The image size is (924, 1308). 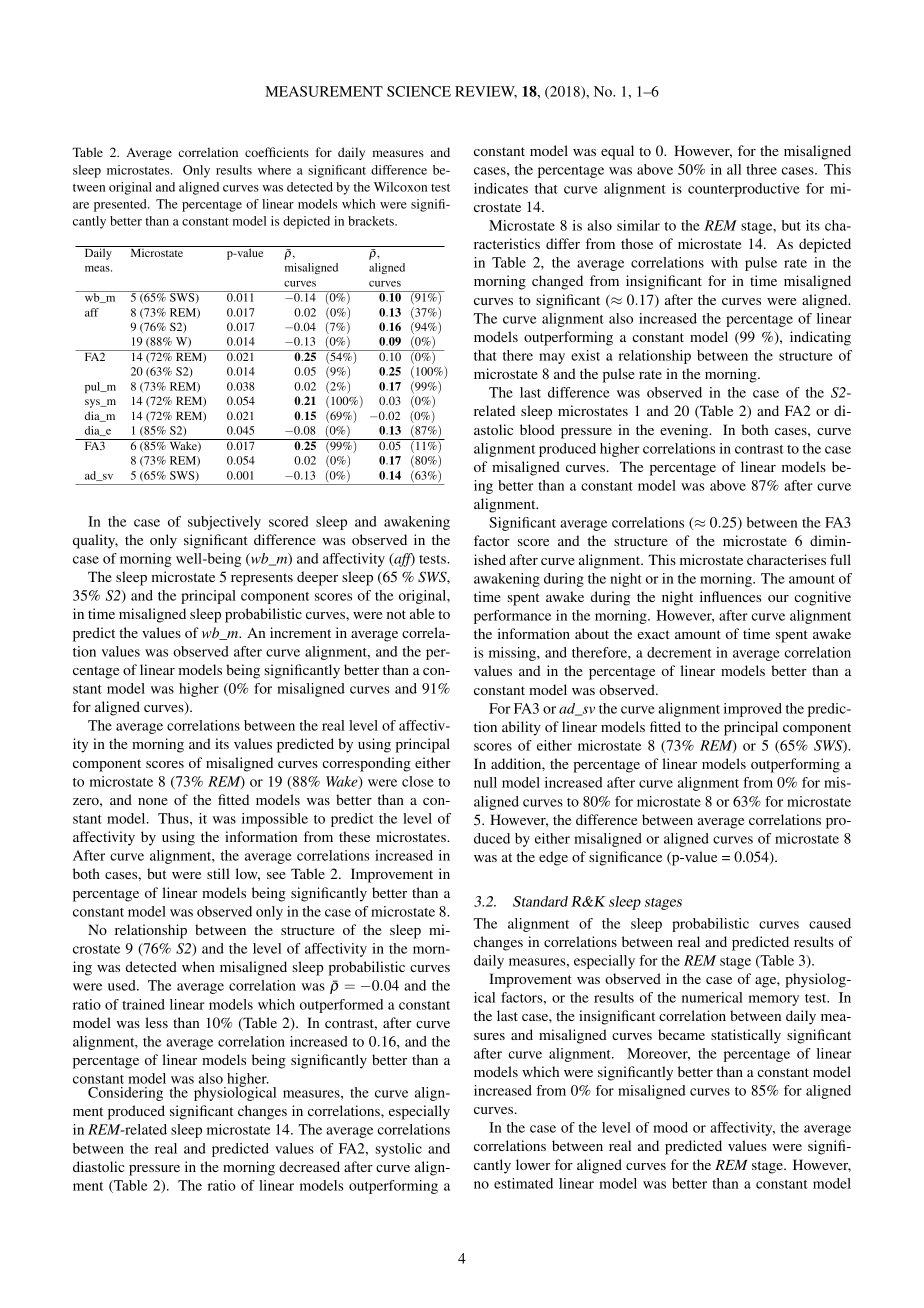 What do you see at coordinates (730, 596) in the screenshot?
I see `influences` at bounding box center [730, 596].
